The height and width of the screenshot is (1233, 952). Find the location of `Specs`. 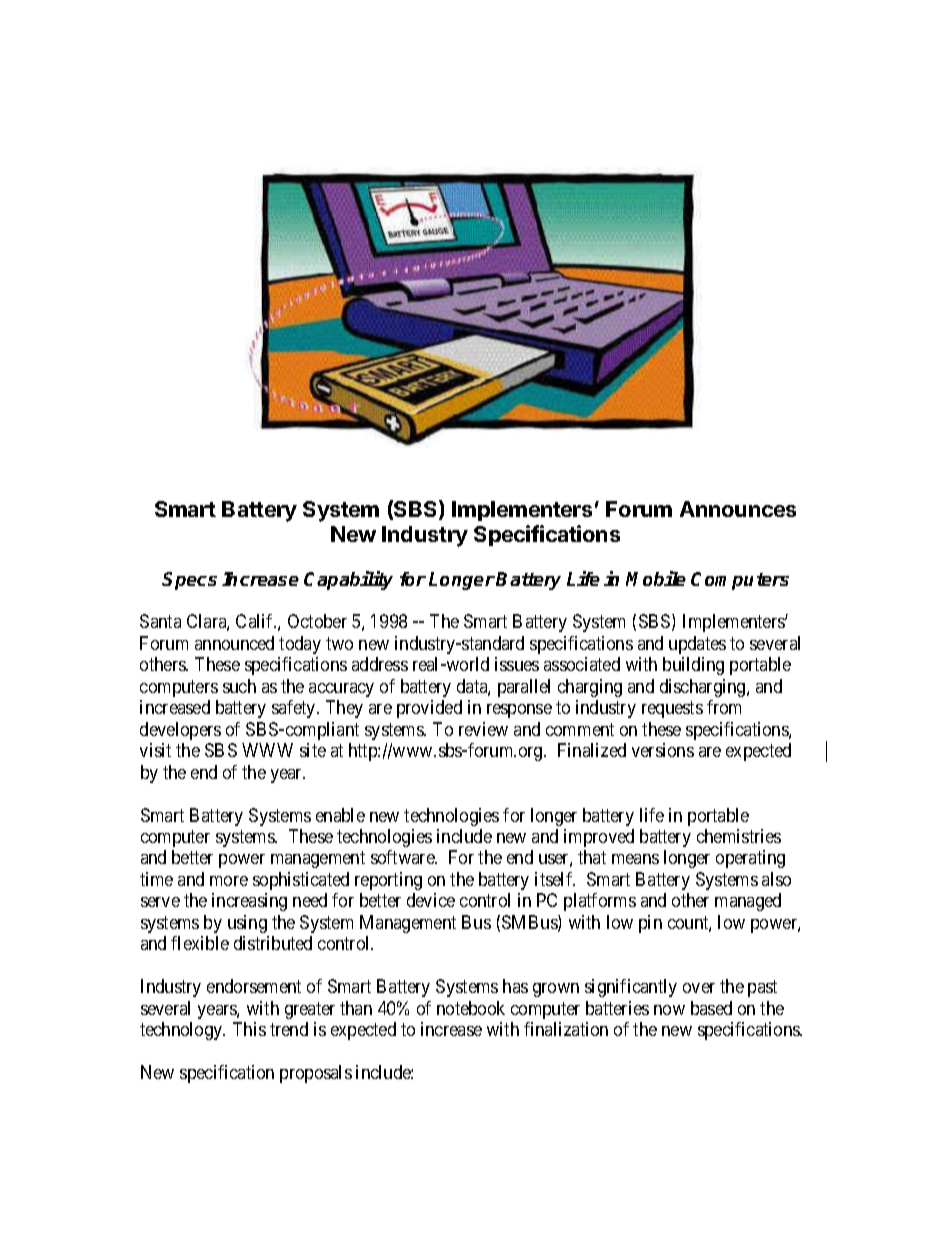

Specs is located at coordinates (189, 581).
